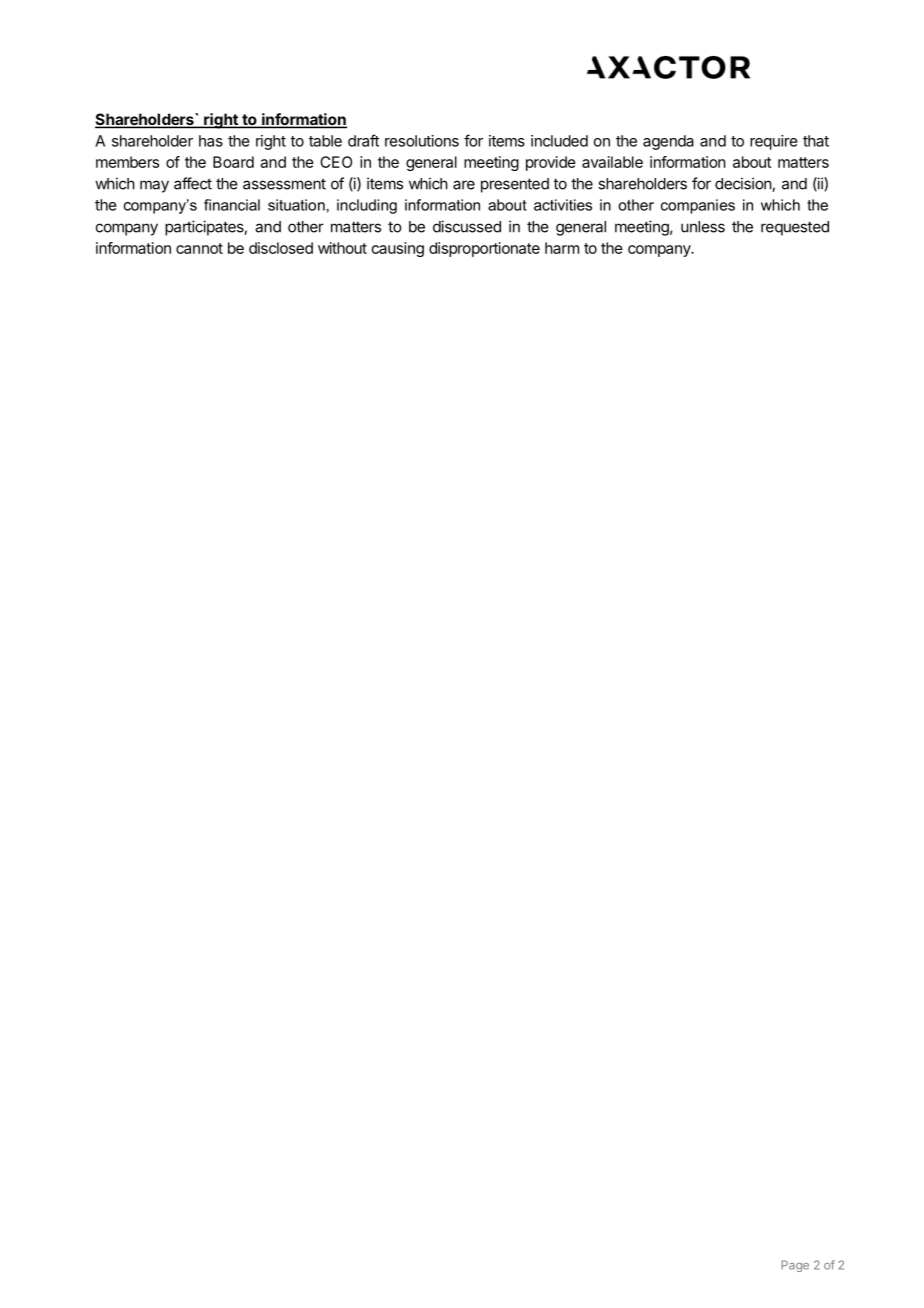 The image size is (924, 1308). What do you see at coordinates (199, 248) in the document?
I see `cannot` at bounding box center [199, 248].
